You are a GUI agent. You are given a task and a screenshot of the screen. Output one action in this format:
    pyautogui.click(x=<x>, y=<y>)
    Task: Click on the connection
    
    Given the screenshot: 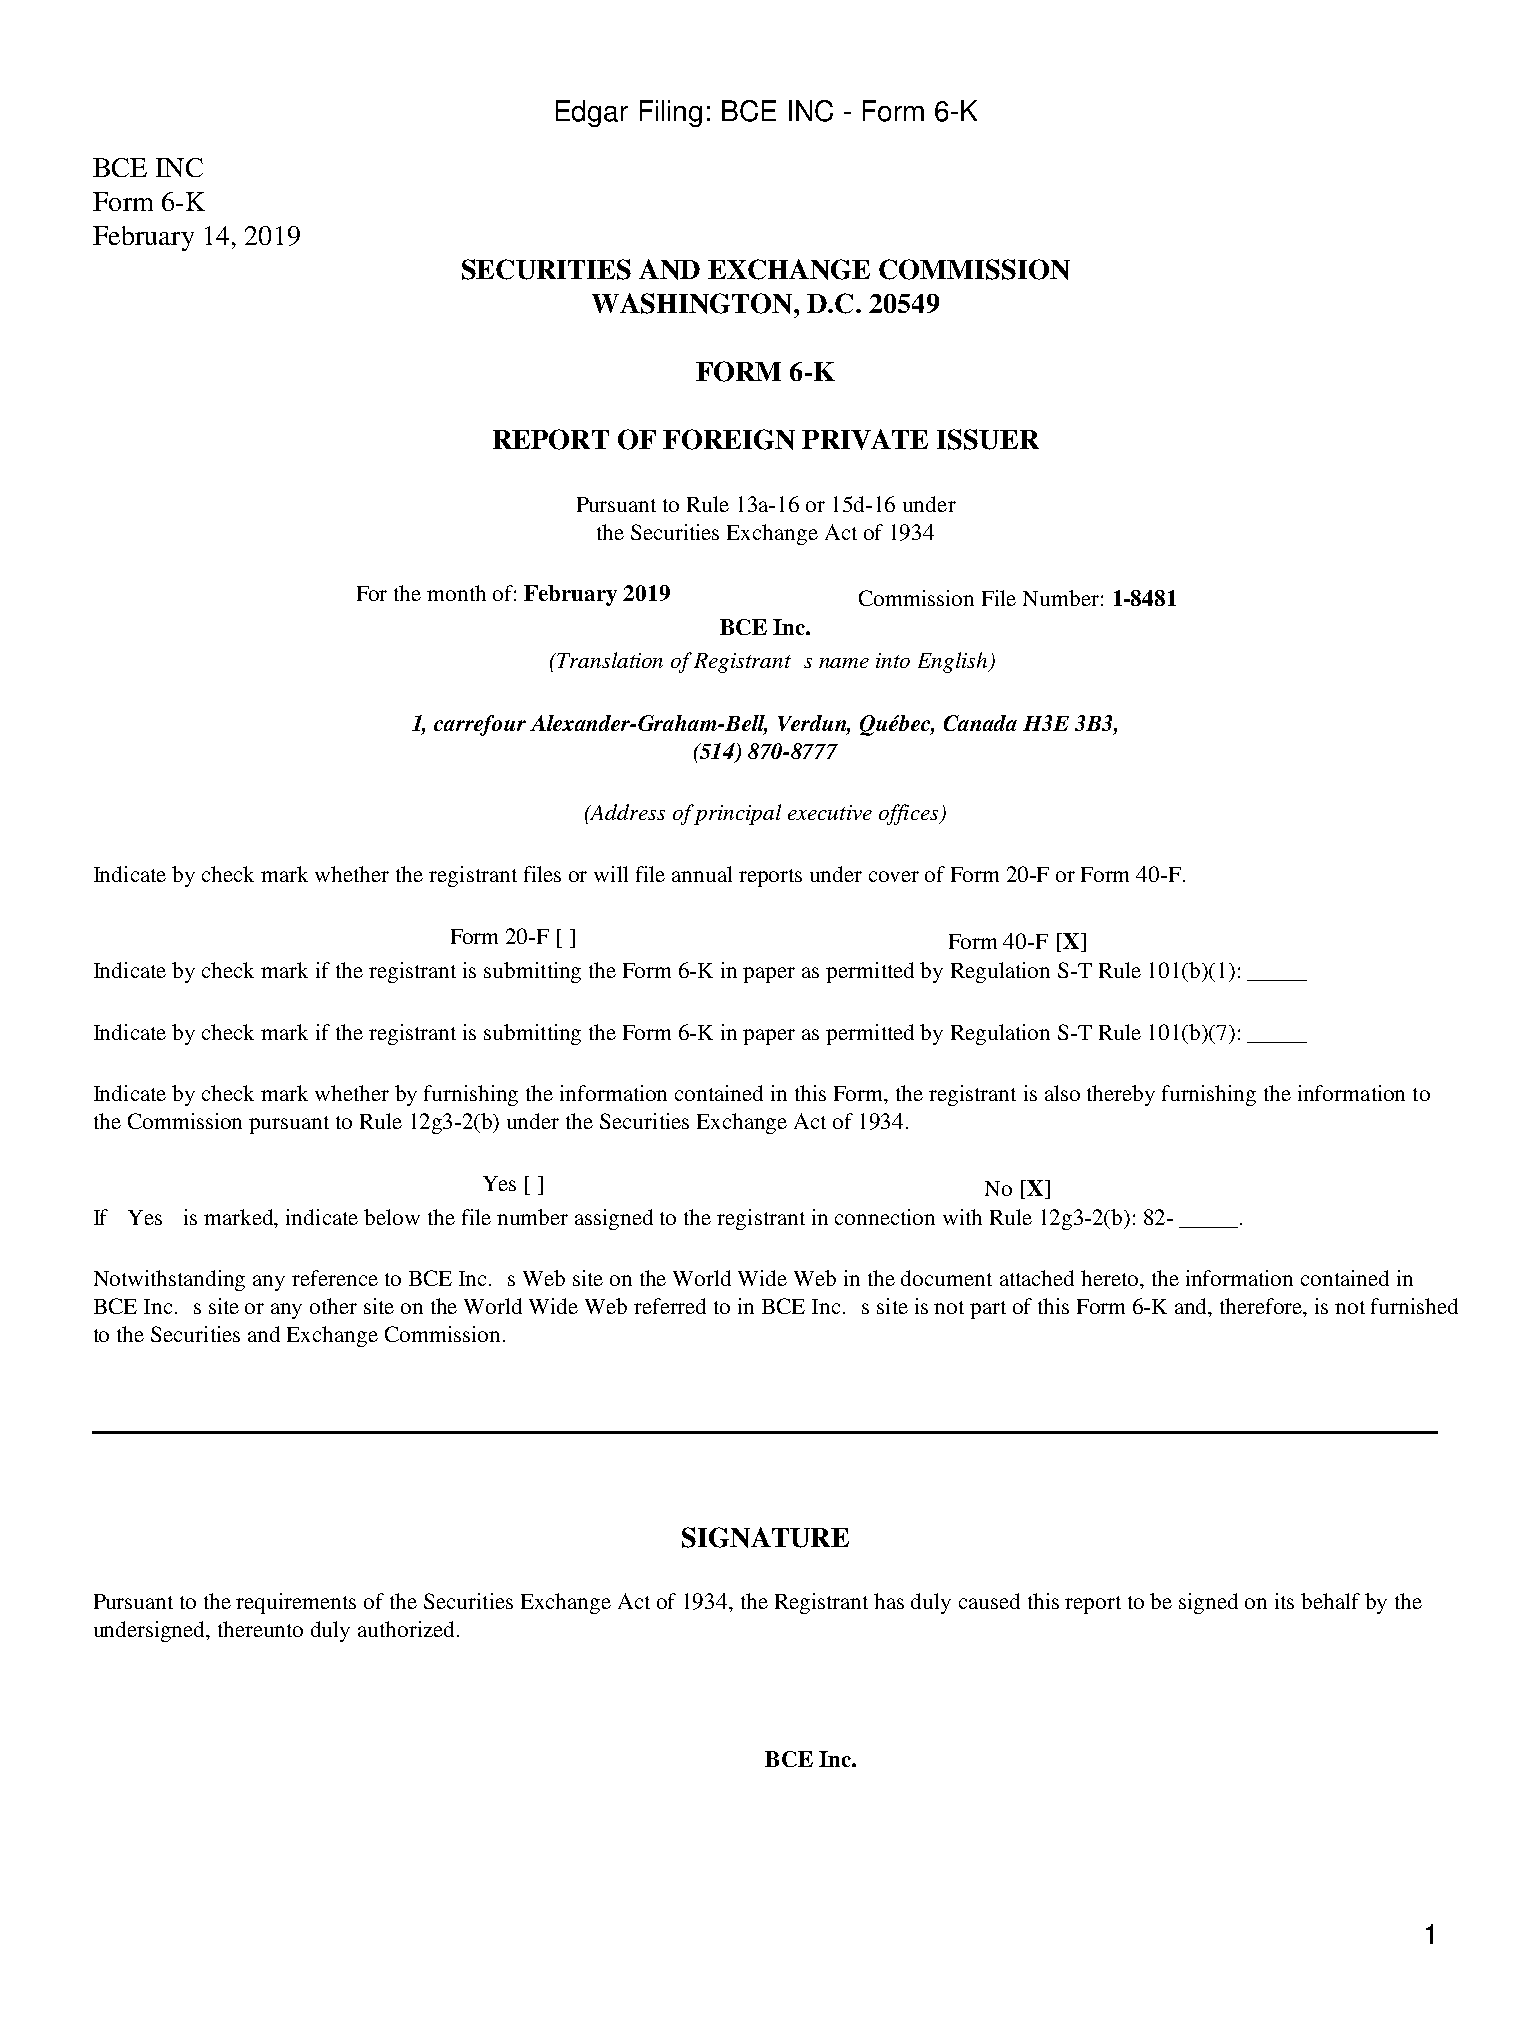 What is the action you would take?
    pyautogui.click(x=885, y=1217)
